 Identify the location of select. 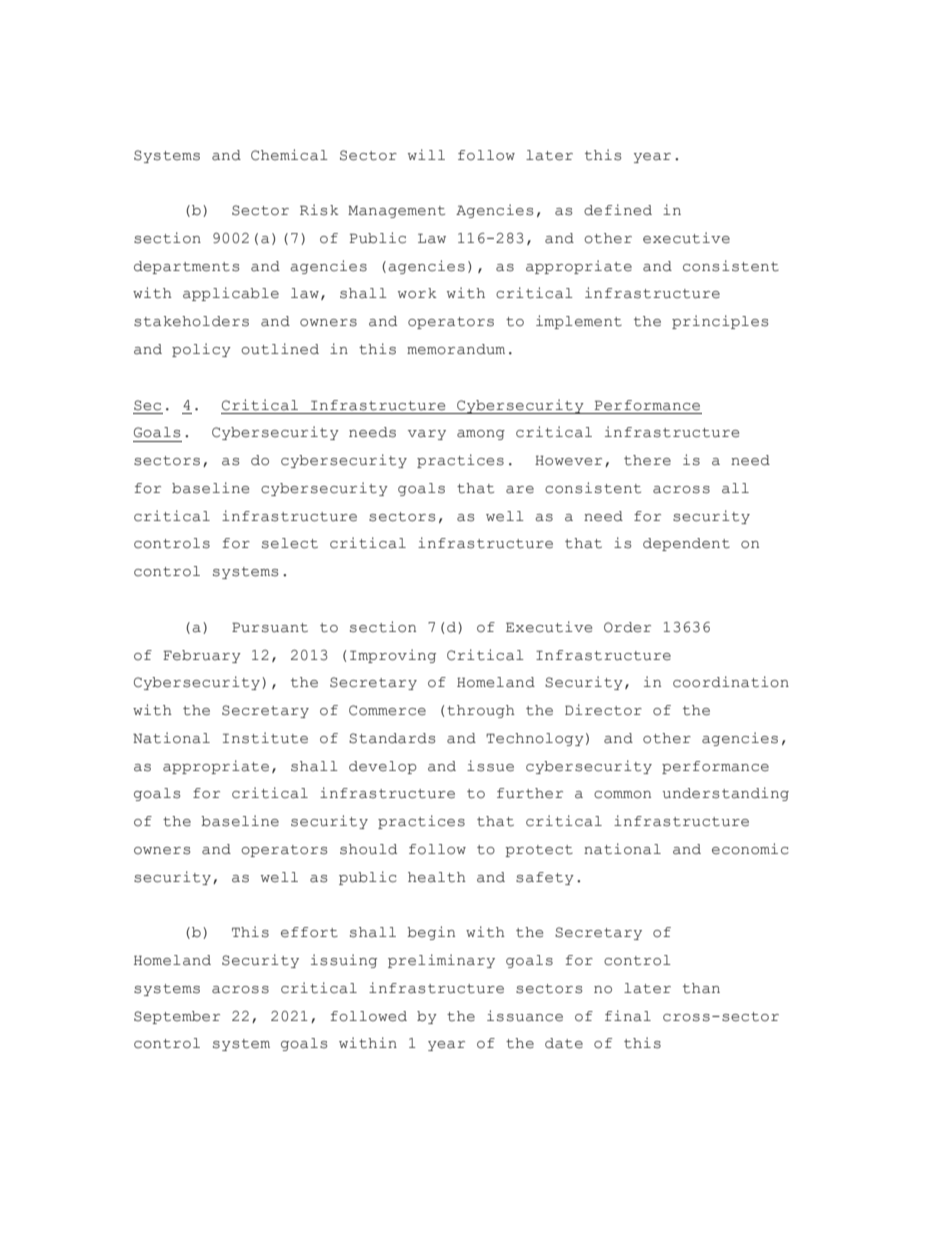
(290, 543).
